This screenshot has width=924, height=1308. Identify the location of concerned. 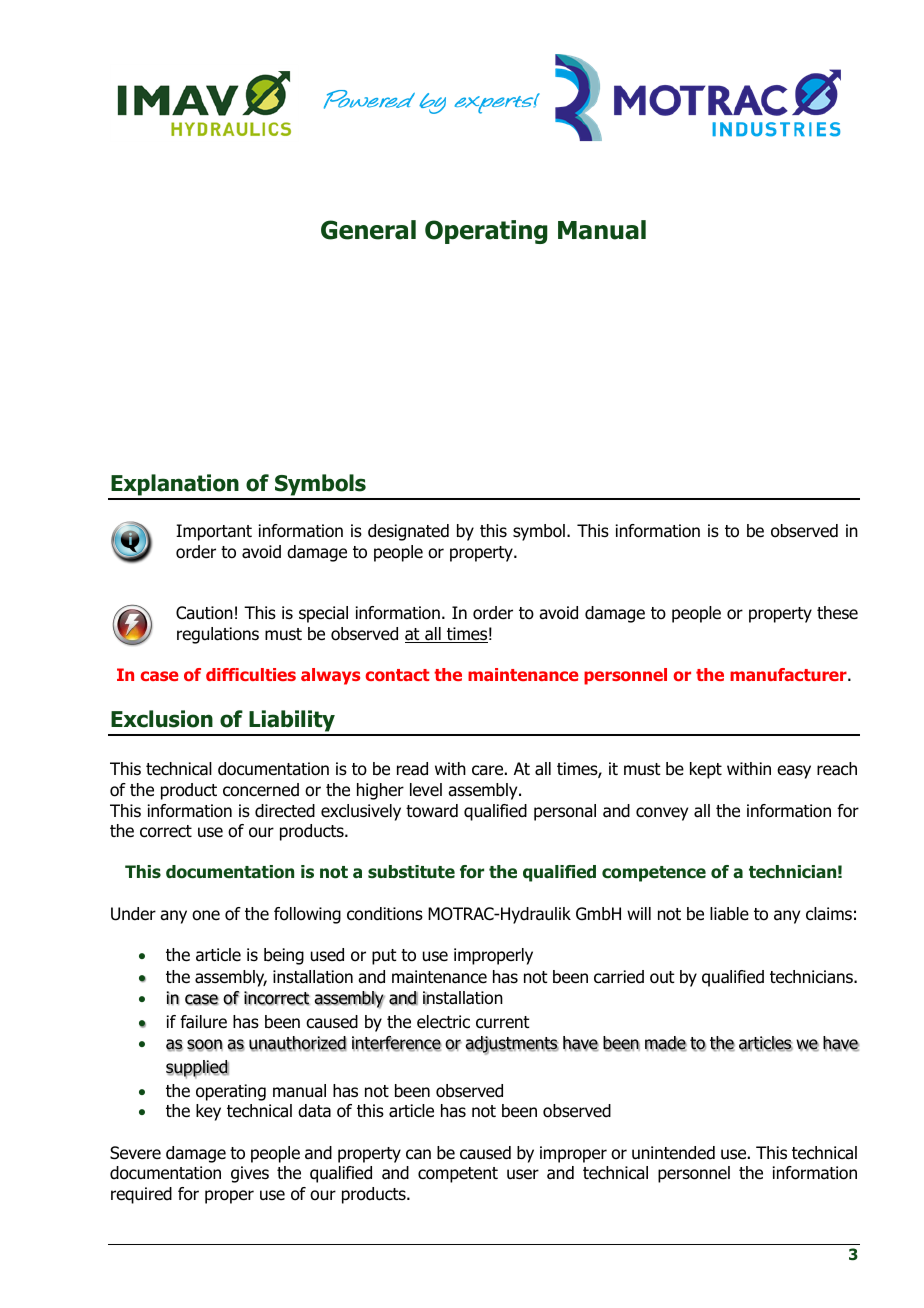
(261, 790).
